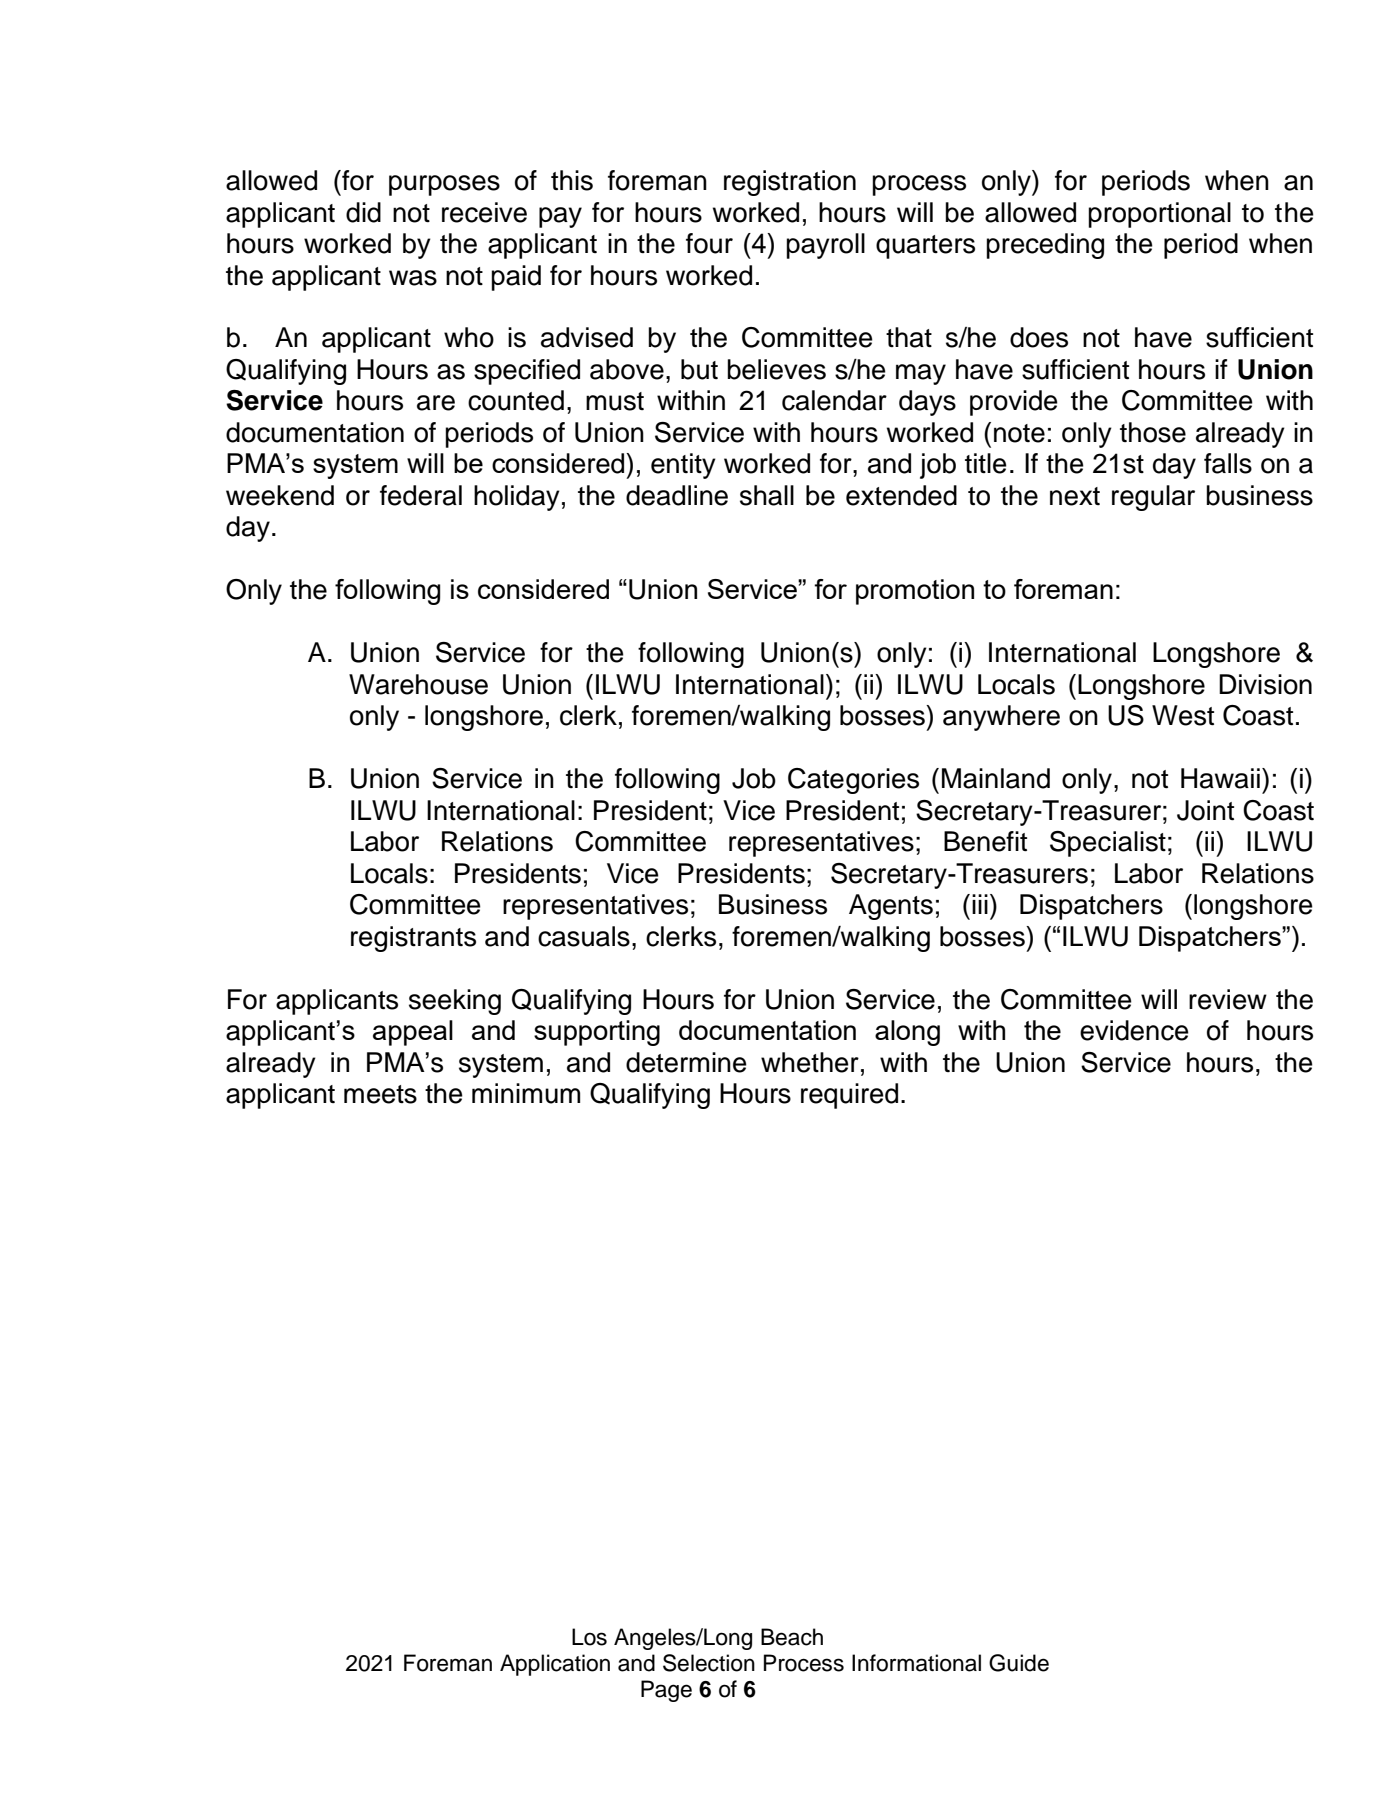 This screenshot has width=1396, height=1807. What do you see at coordinates (363, 212) in the screenshot?
I see `did` at bounding box center [363, 212].
